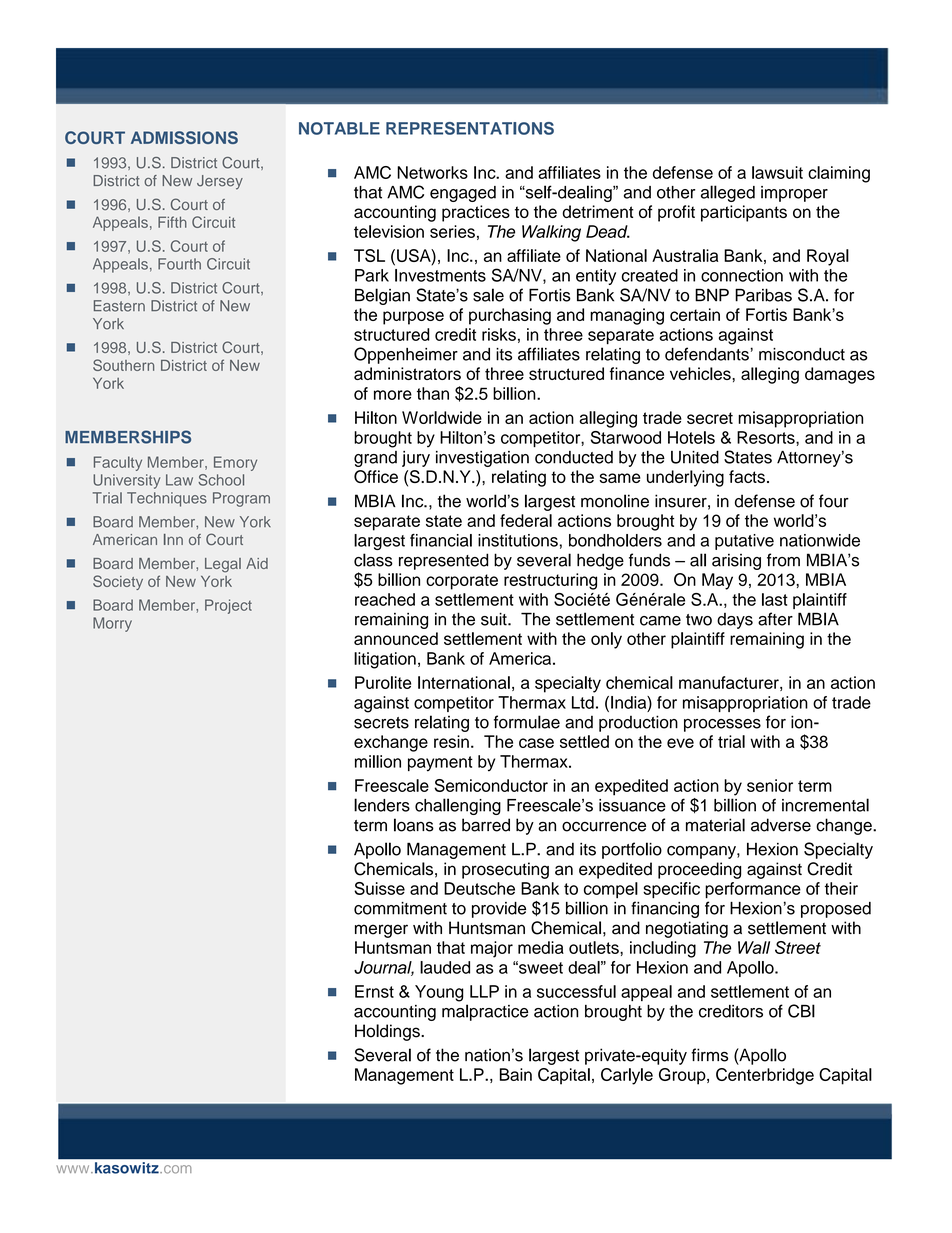  What do you see at coordinates (709, 1055) in the screenshot?
I see `firms` at bounding box center [709, 1055].
